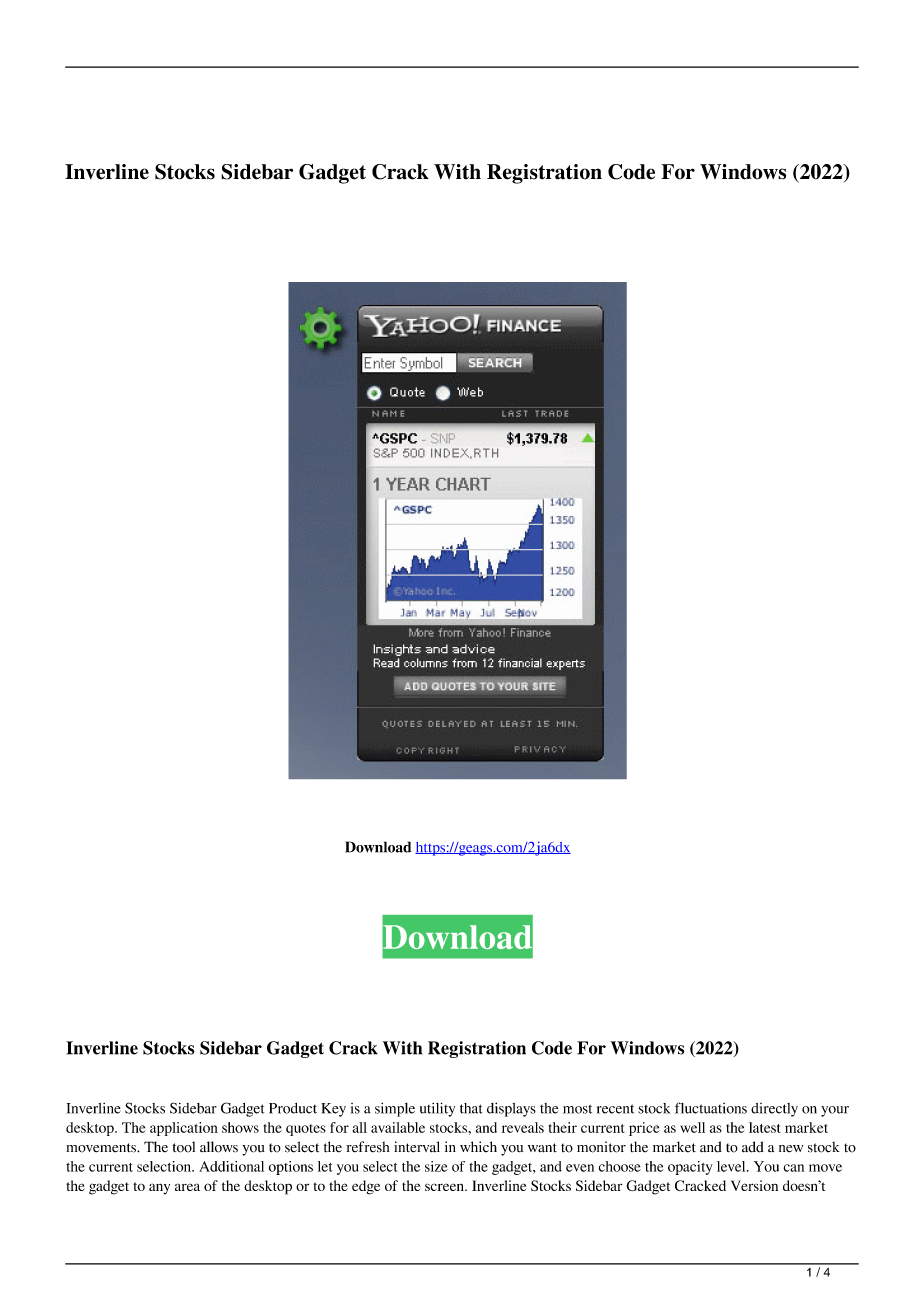  What do you see at coordinates (774, 1110) in the screenshot?
I see `directly` at bounding box center [774, 1110].
